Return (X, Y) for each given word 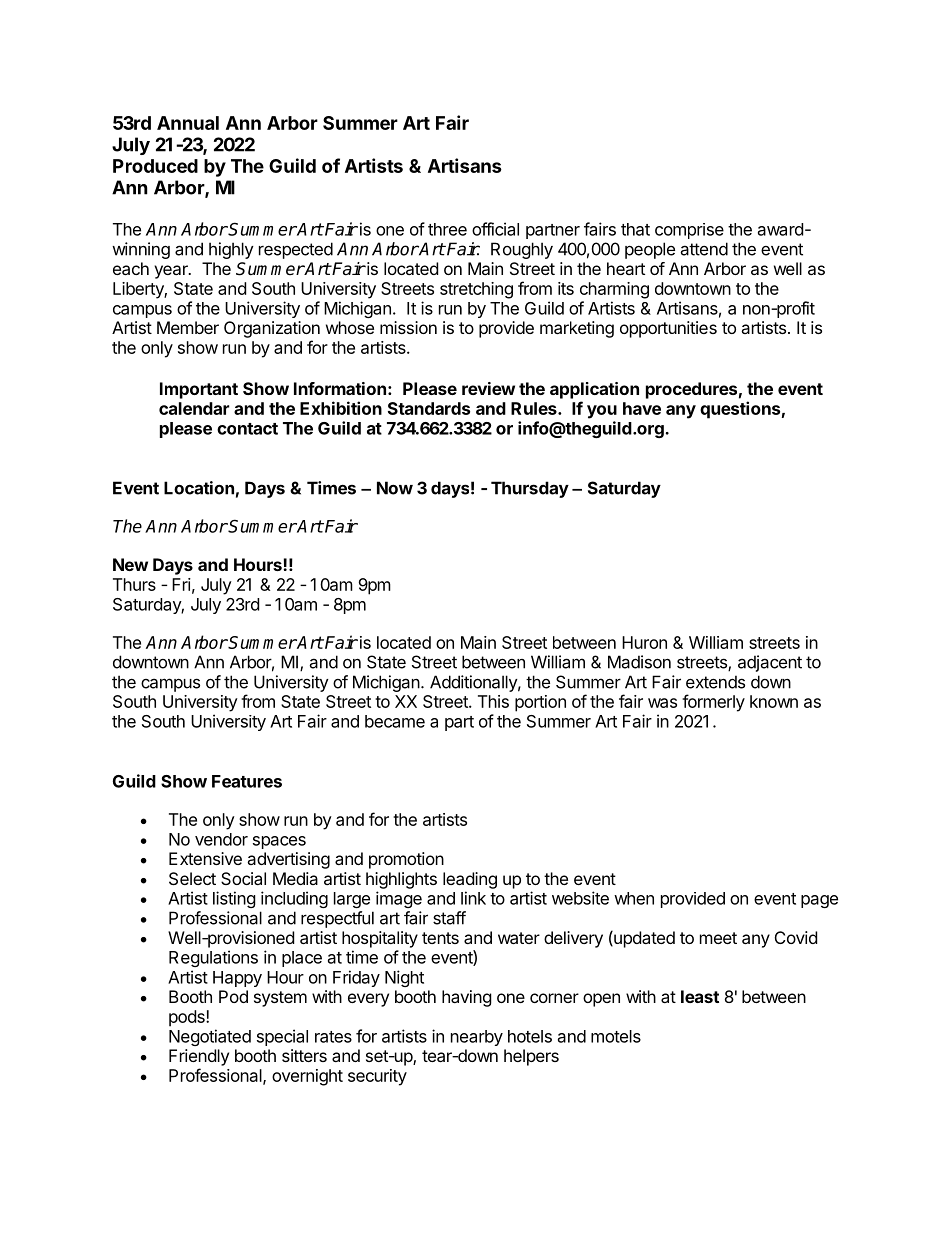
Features (247, 781)
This (493, 701)
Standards (429, 408)
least (700, 996)
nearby (477, 1038)
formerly (713, 703)
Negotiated (210, 1037)
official (495, 229)
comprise (689, 231)
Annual (188, 123)
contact (247, 429)
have (642, 408)
